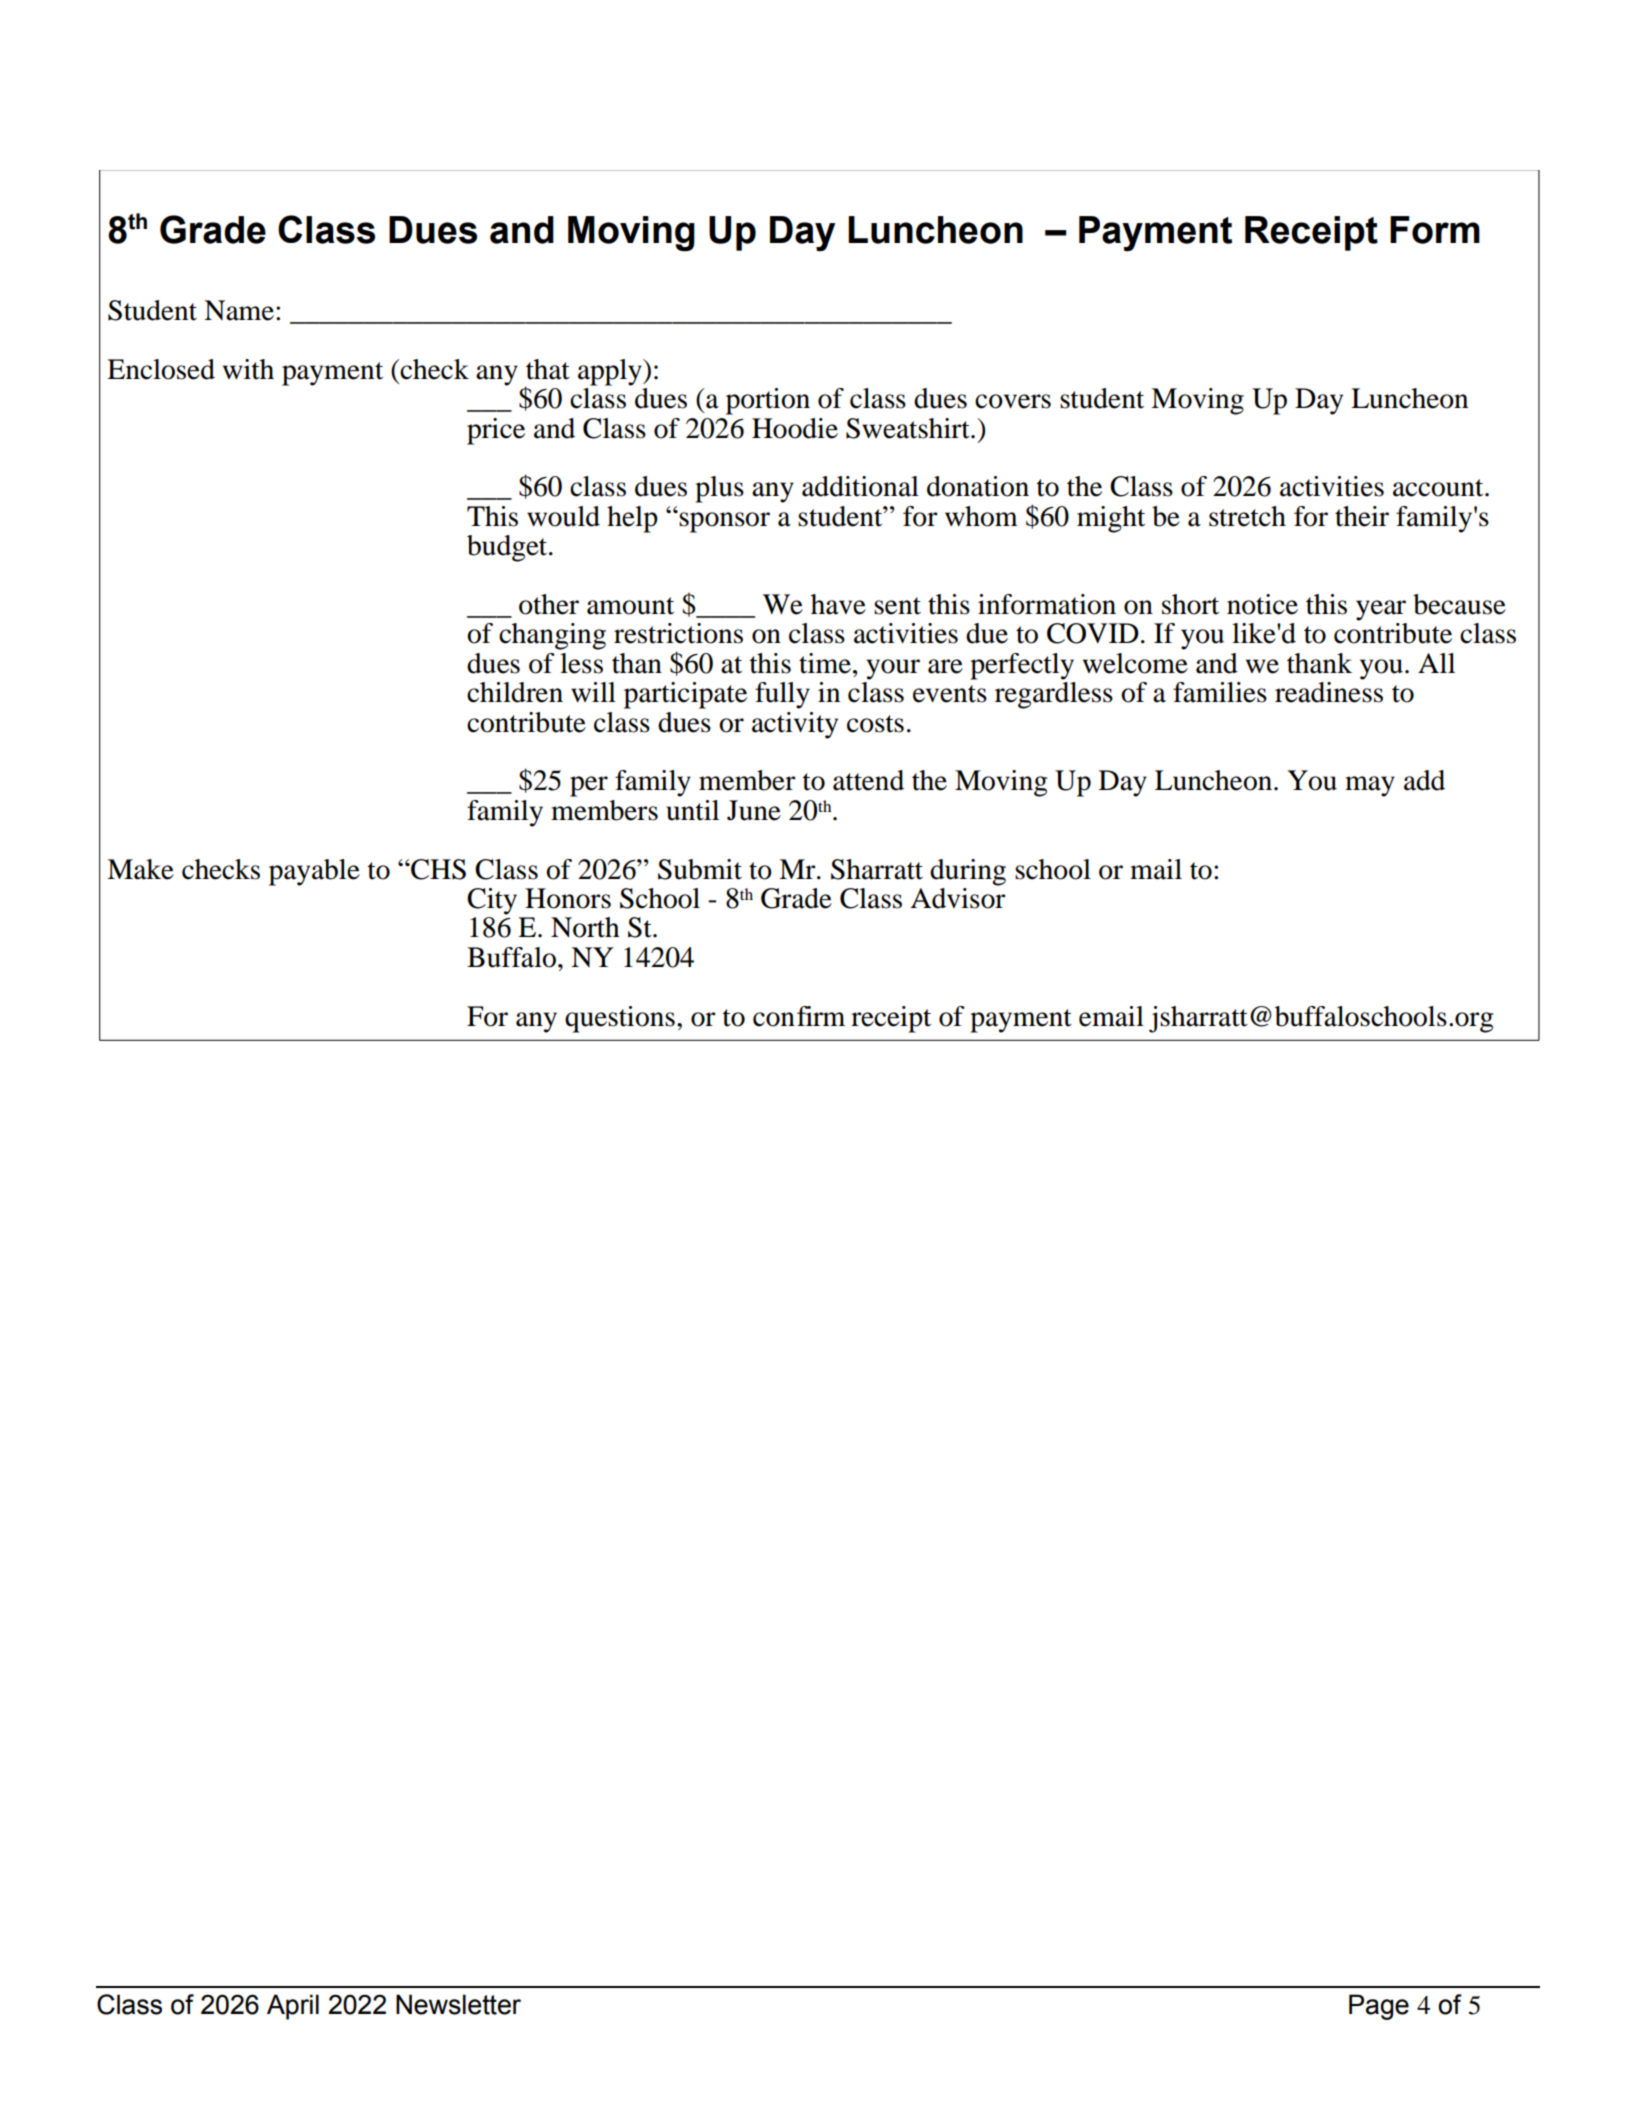 This page has height=2117, width=1636. Describe the element at coordinates (768, 401) in the page. I see `portion` at that location.
